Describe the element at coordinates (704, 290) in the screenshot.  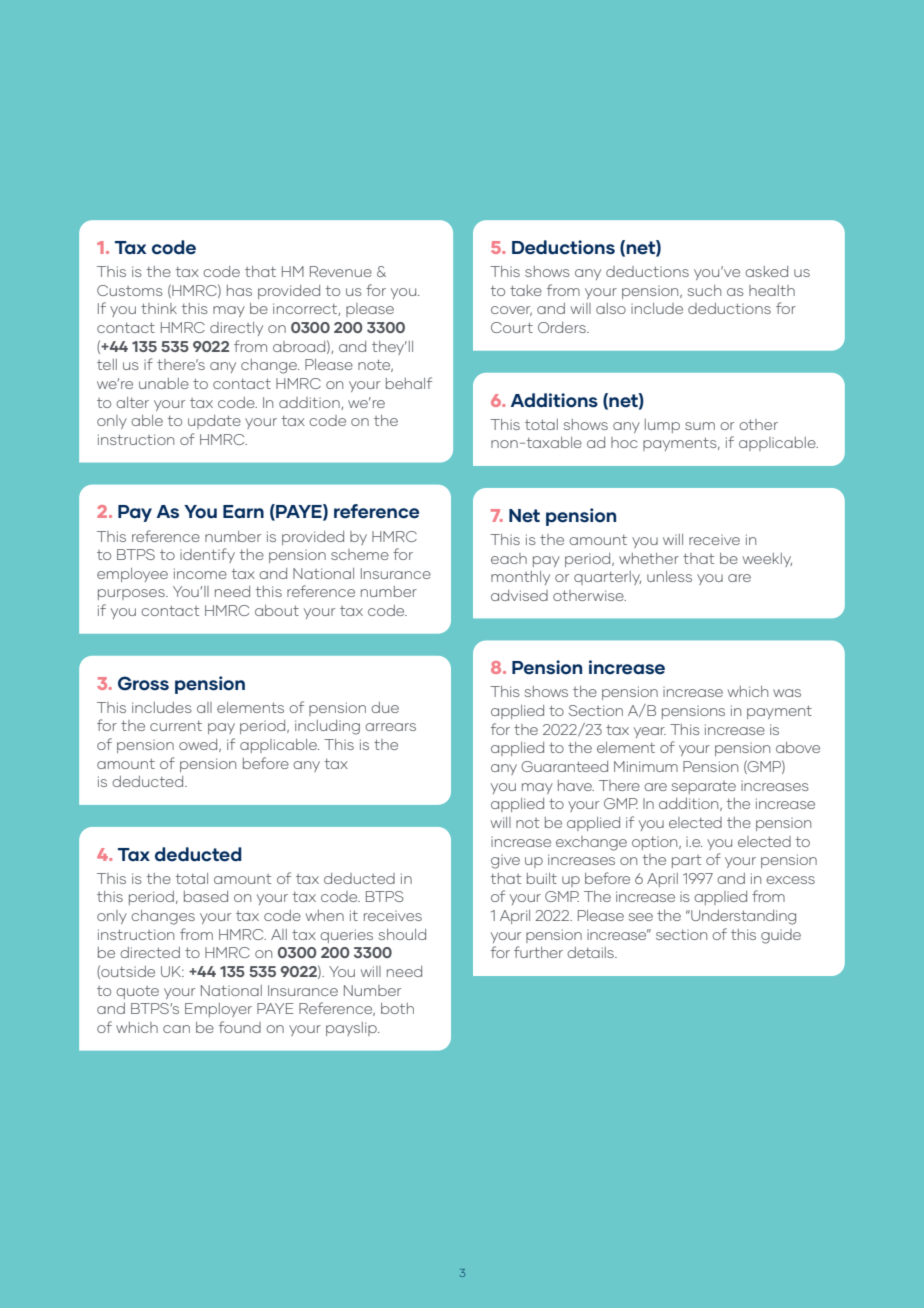
I see `such` at that location.
